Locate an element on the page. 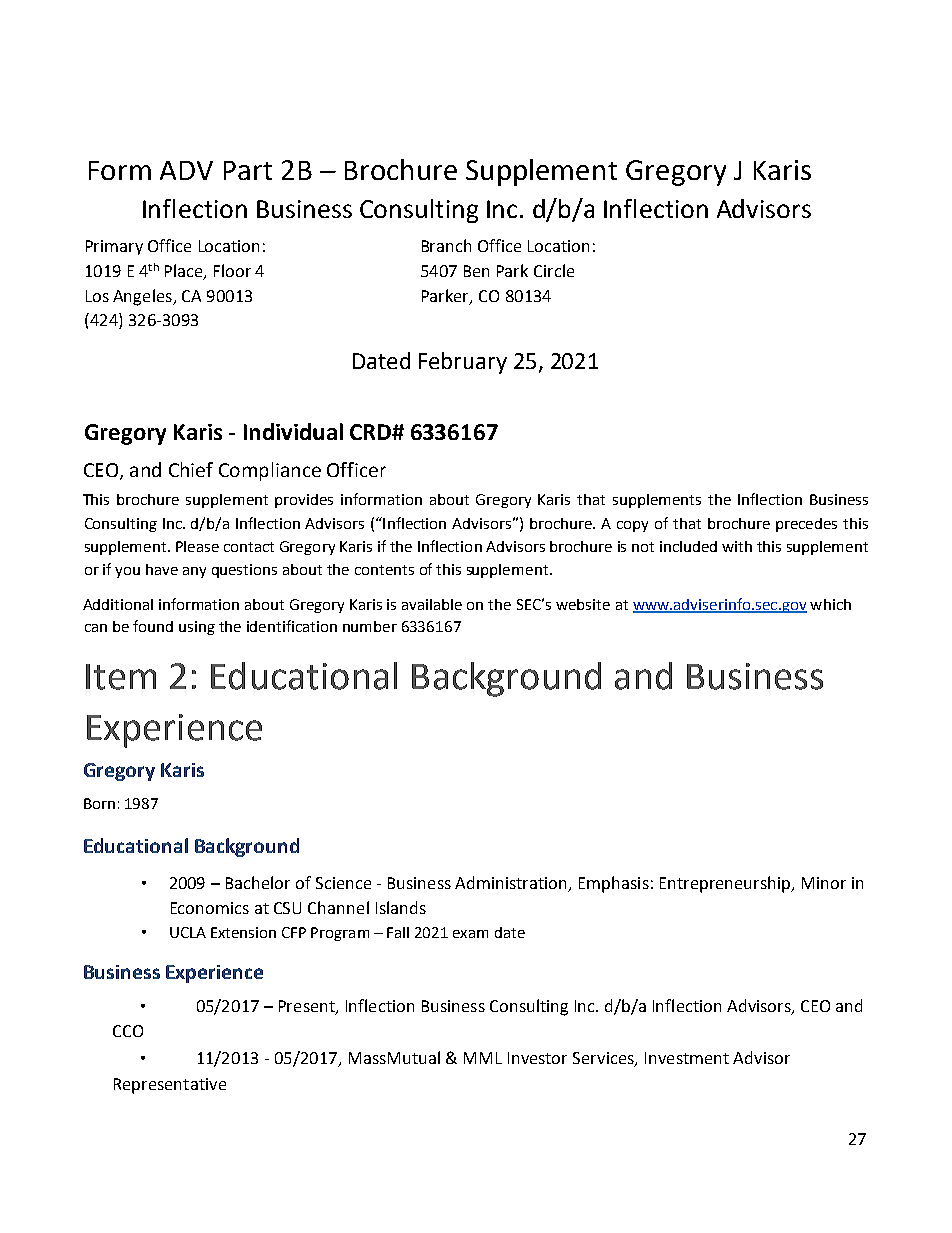 The image size is (952, 1233). provides is located at coordinates (304, 501).
